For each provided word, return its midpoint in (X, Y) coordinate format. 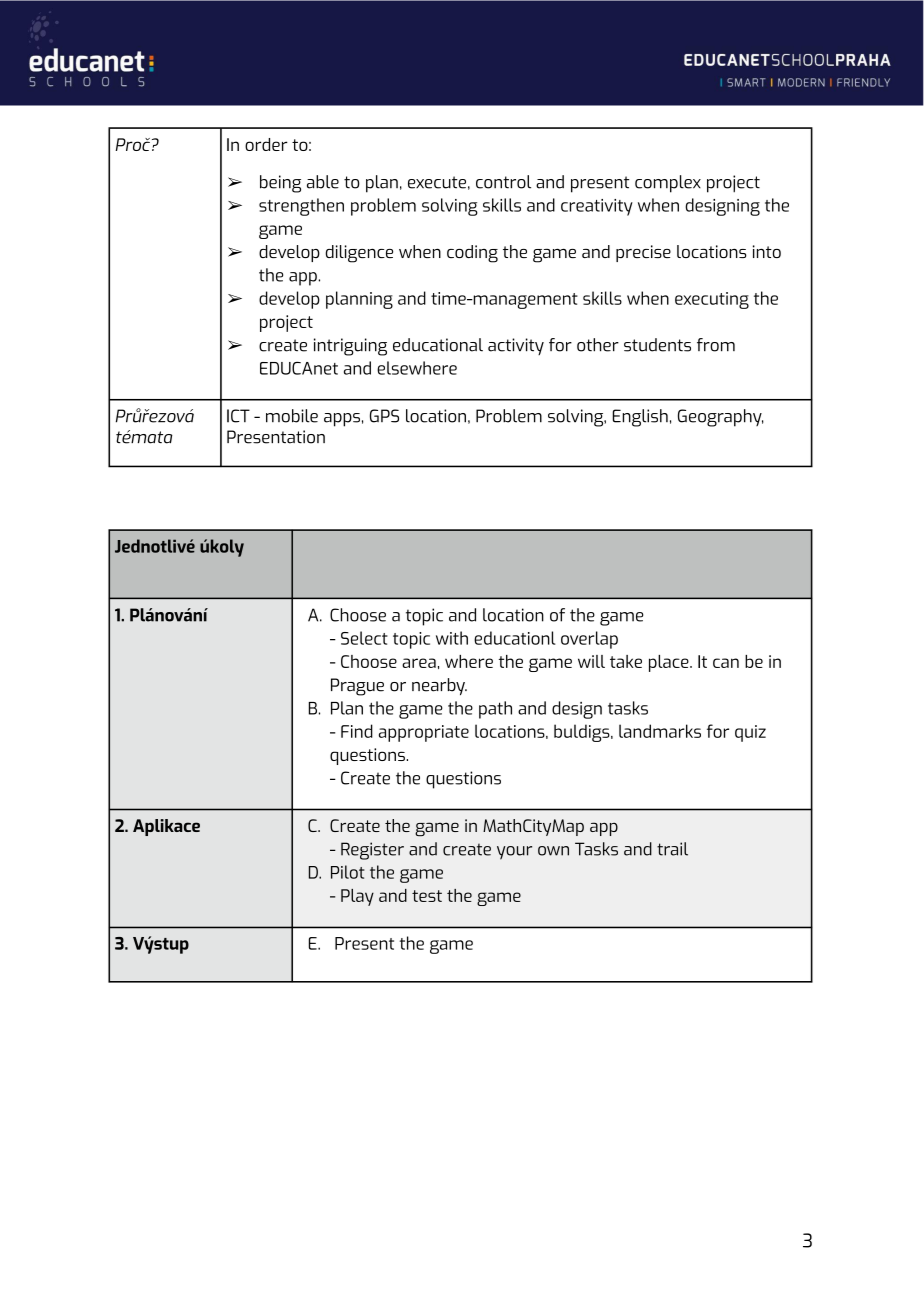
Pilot (348, 872)
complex (668, 184)
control (503, 182)
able (323, 182)
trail (672, 849)
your (514, 853)
